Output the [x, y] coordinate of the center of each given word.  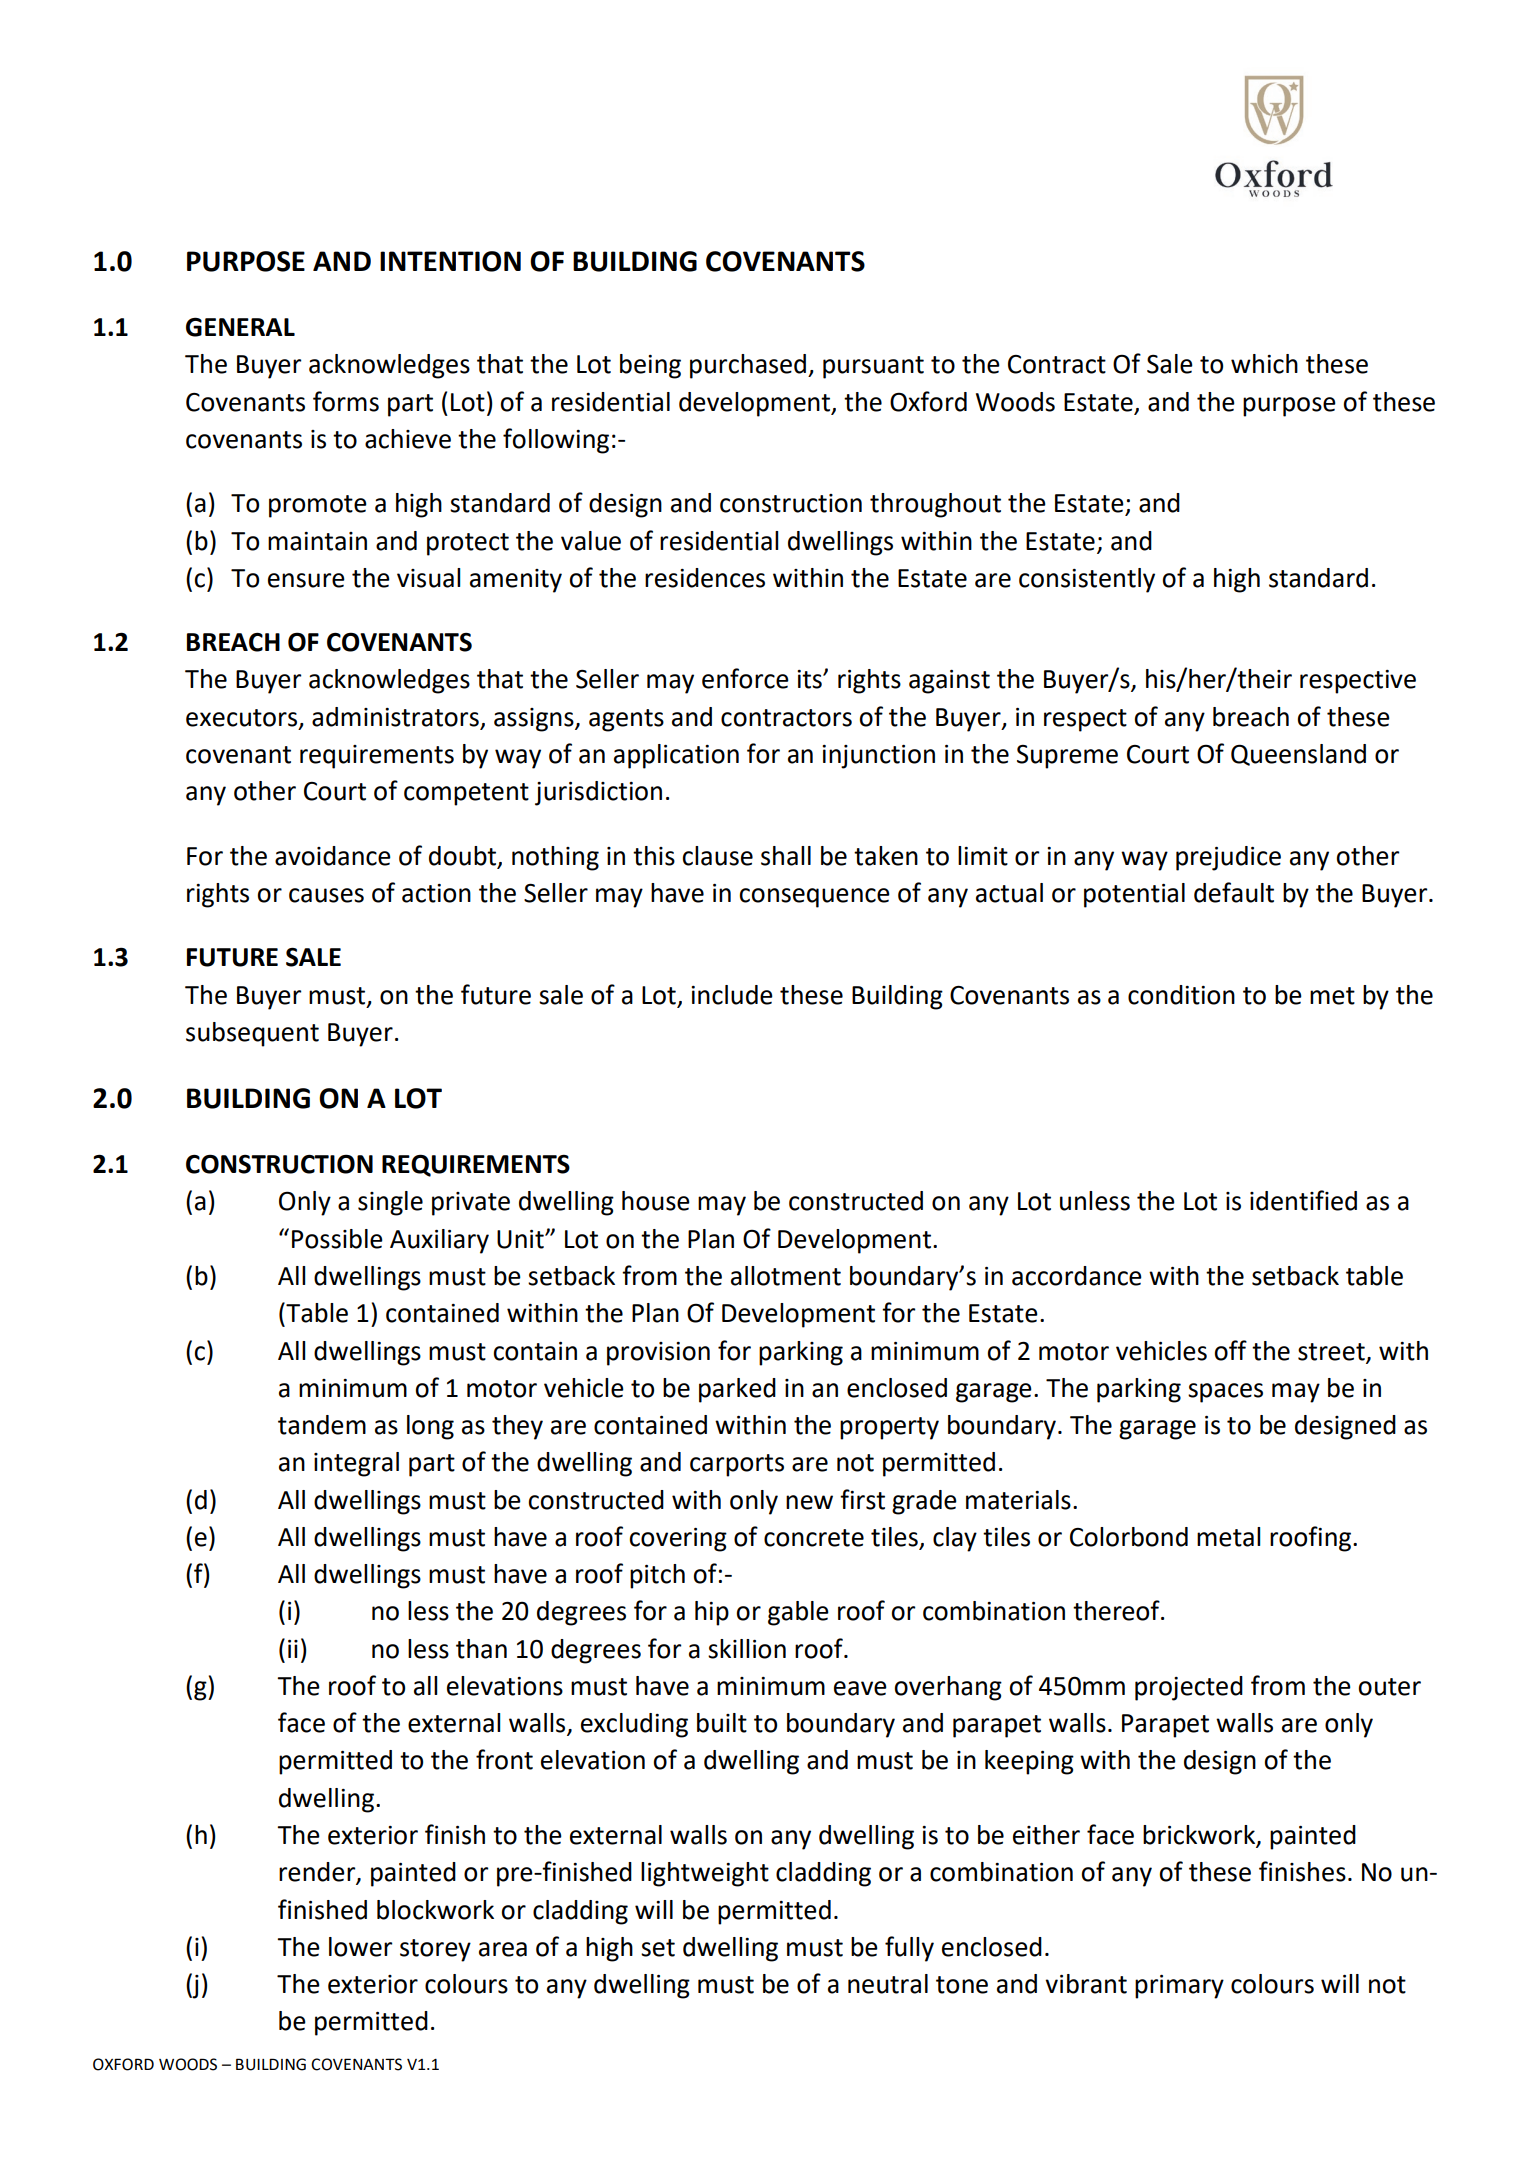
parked [737, 1390]
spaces [1225, 1393]
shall [786, 856]
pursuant [873, 367]
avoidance [333, 856]
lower [361, 1947]
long [430, 1427]
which [1264, 364]
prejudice [1228, 858]
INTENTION [450, 261]
